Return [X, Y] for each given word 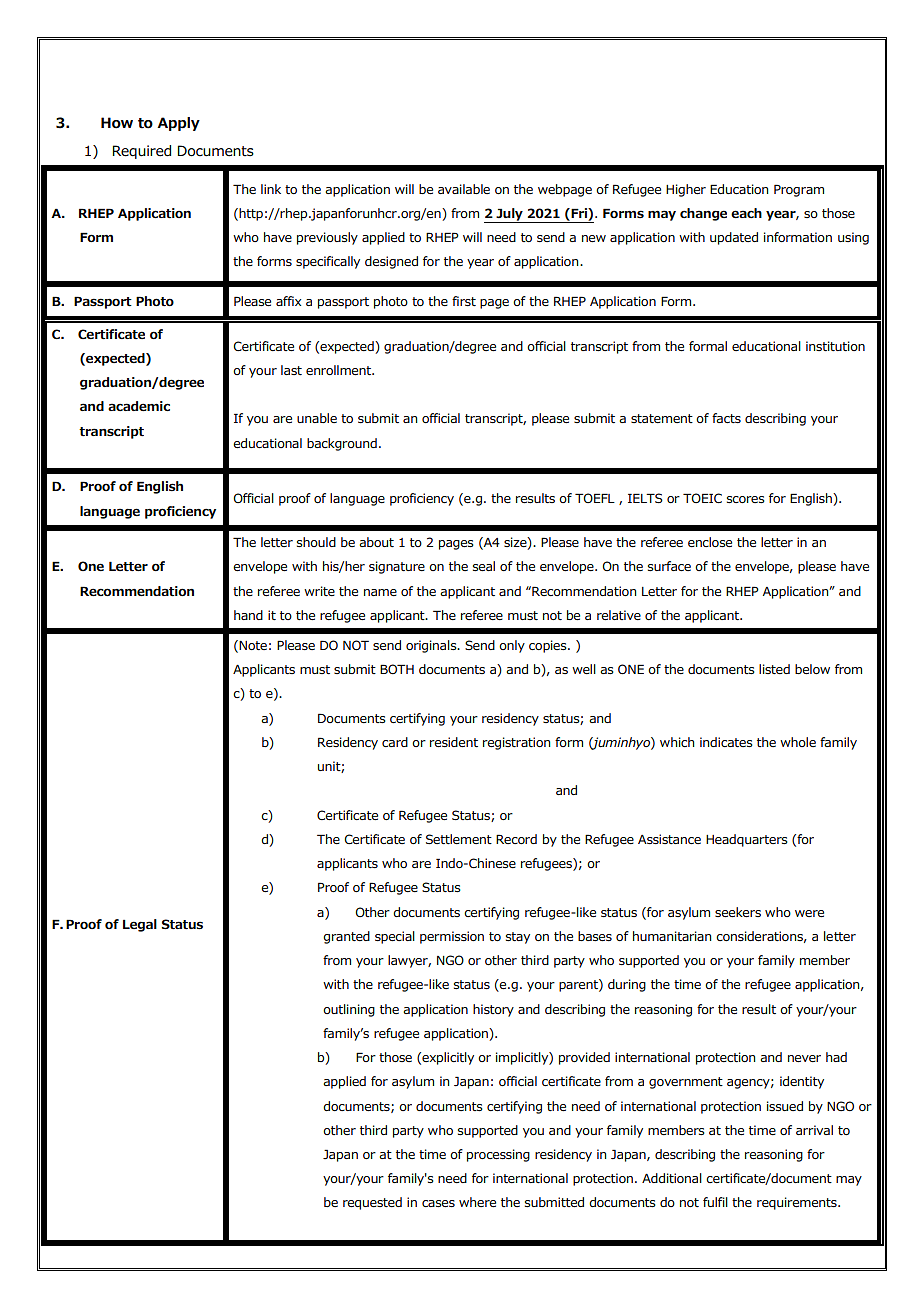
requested [372, 1203]
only [512, 646]
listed [774, 669]
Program [799, 190]
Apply [178, 124]
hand [248, 615]
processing [498, 1155]
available [464, 189]
